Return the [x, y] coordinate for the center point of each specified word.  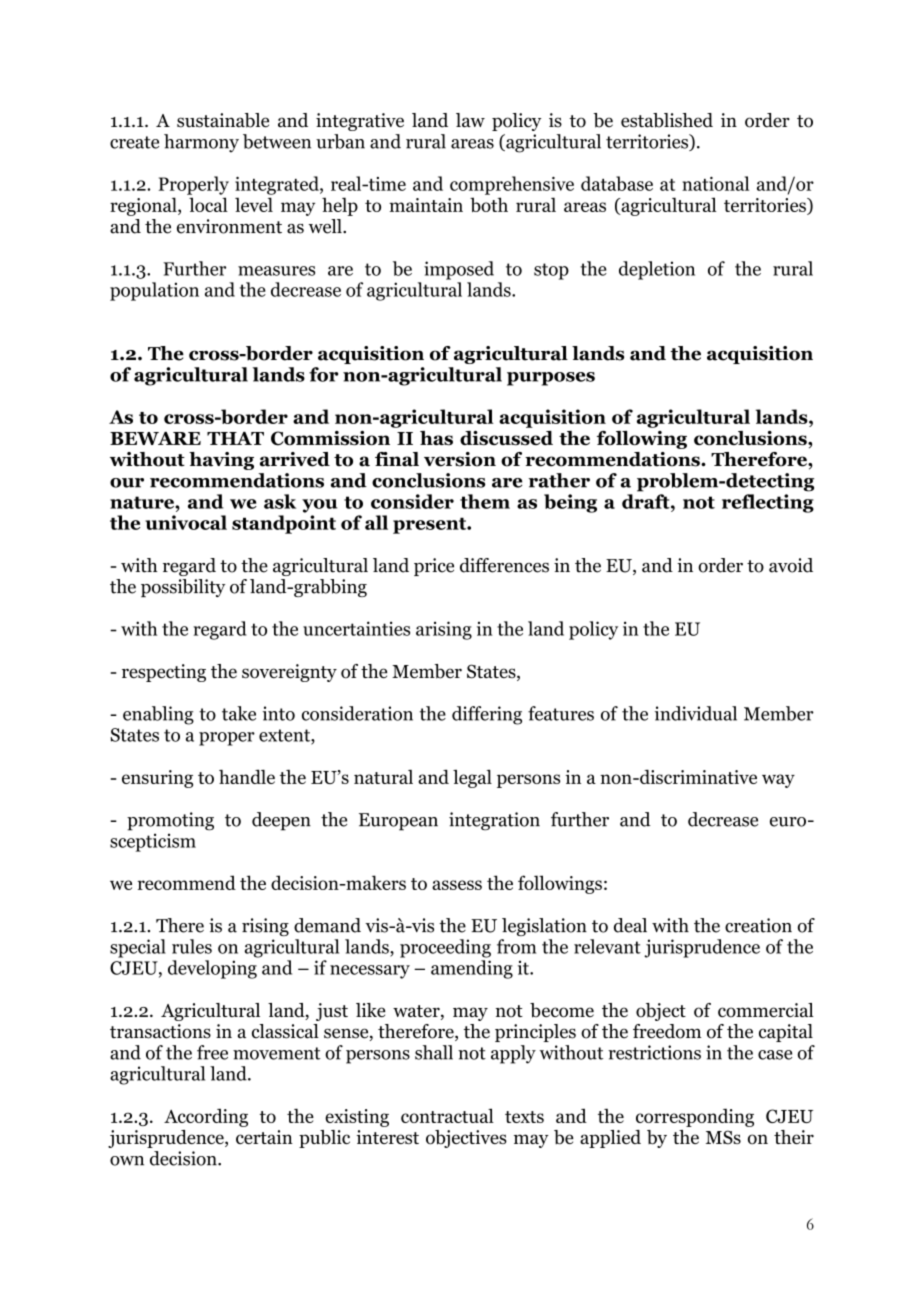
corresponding [695, 1118]
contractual [447, 1115]
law [470, 120]
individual [696, 713]
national [715, 183]
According [206, 1118]
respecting [164, 673]
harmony [201, 143]
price [434, 567]
